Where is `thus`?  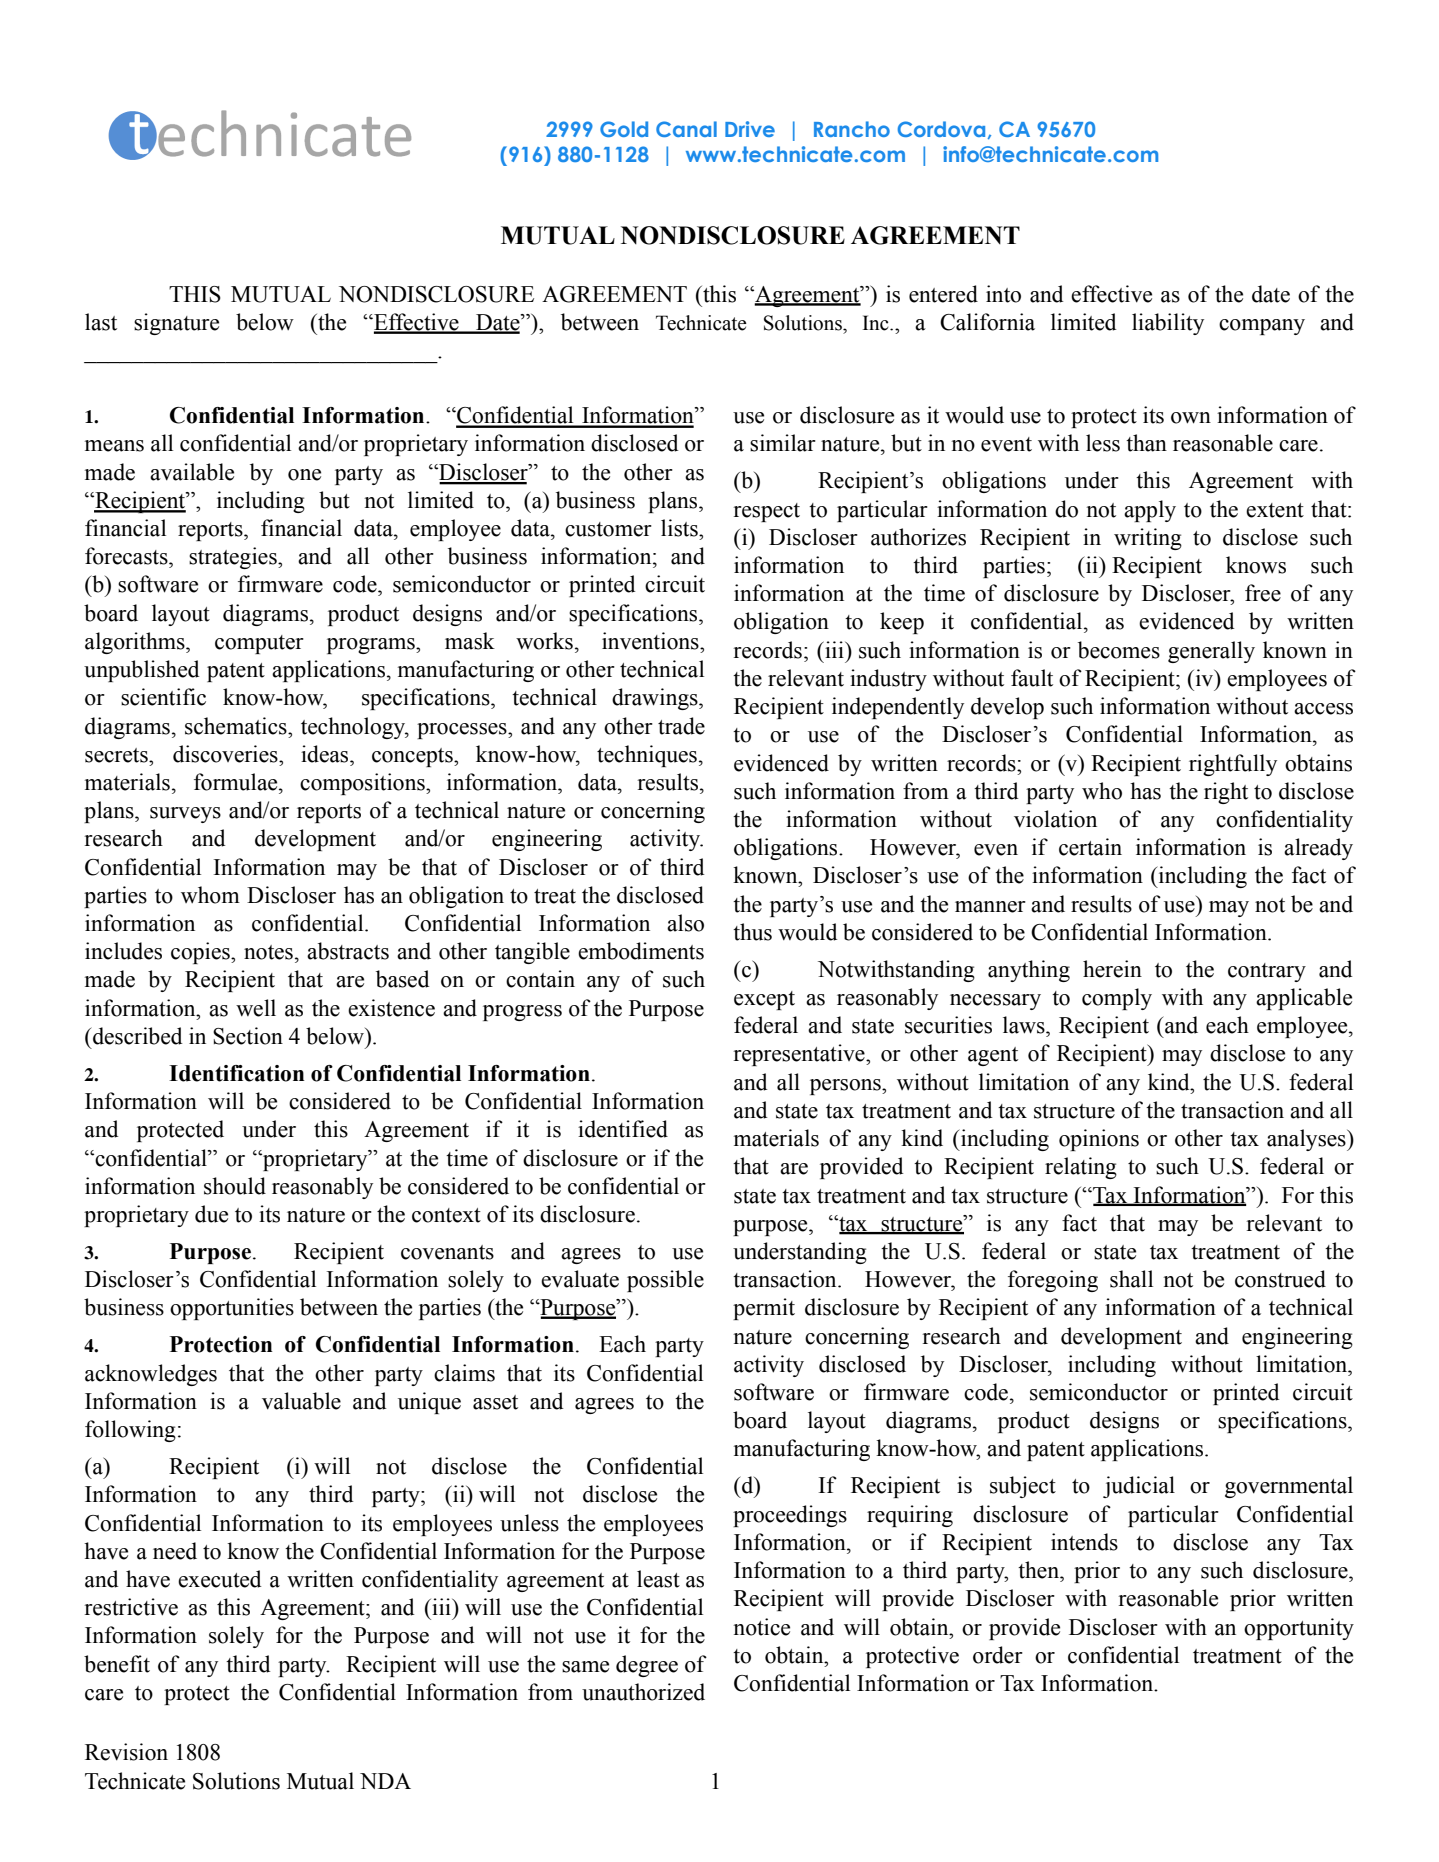 thus is located at coordinates (752, 932).
